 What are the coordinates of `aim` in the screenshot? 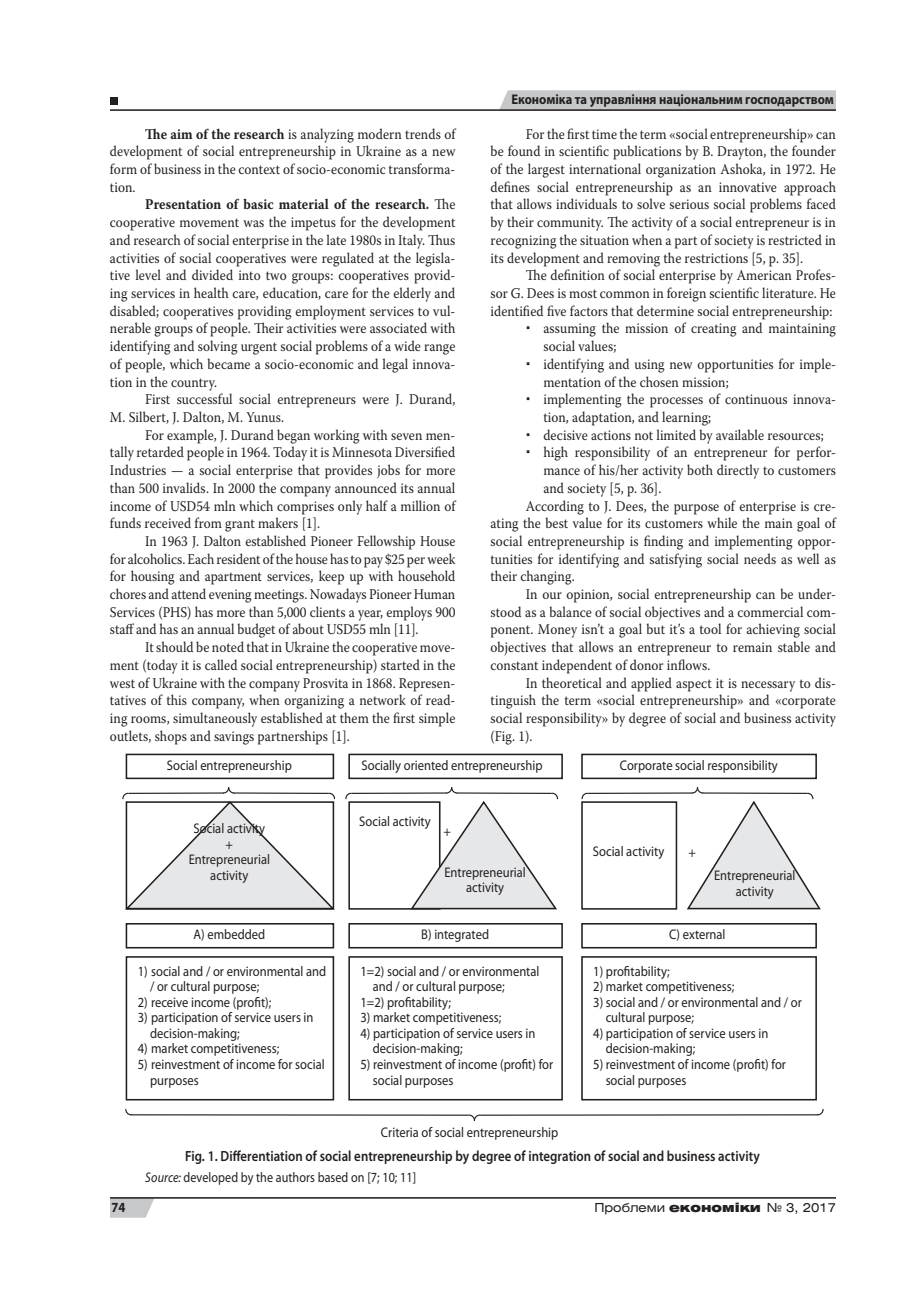 It's located at (181, 134).
